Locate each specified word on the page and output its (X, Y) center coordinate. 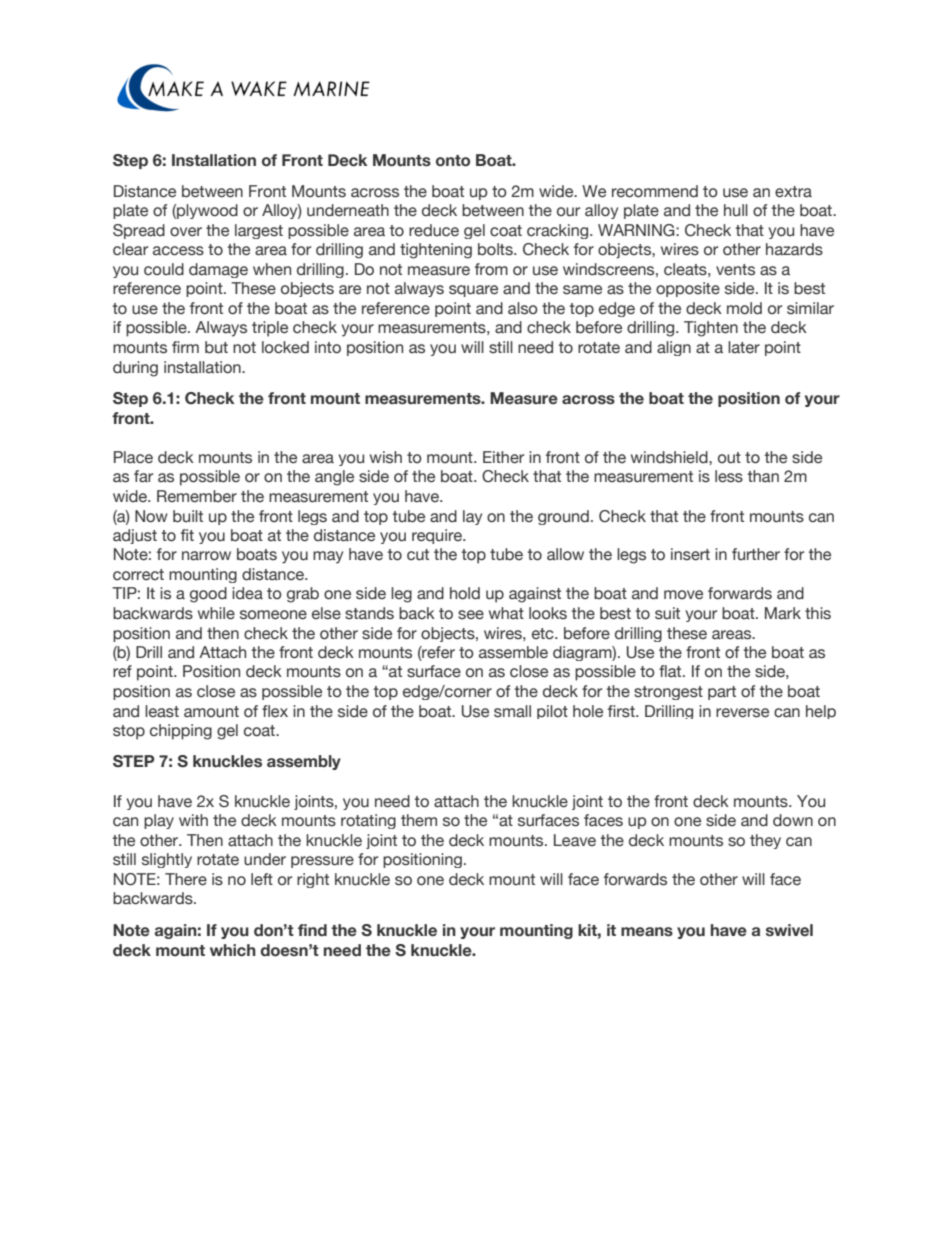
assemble (513, 652)
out (729, 458)
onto (453, 161)
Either (503, 457)
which (233, 950)
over (186, 232)
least (162, 711)
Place (133, 457)
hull (736, 210)
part (722, 693)
